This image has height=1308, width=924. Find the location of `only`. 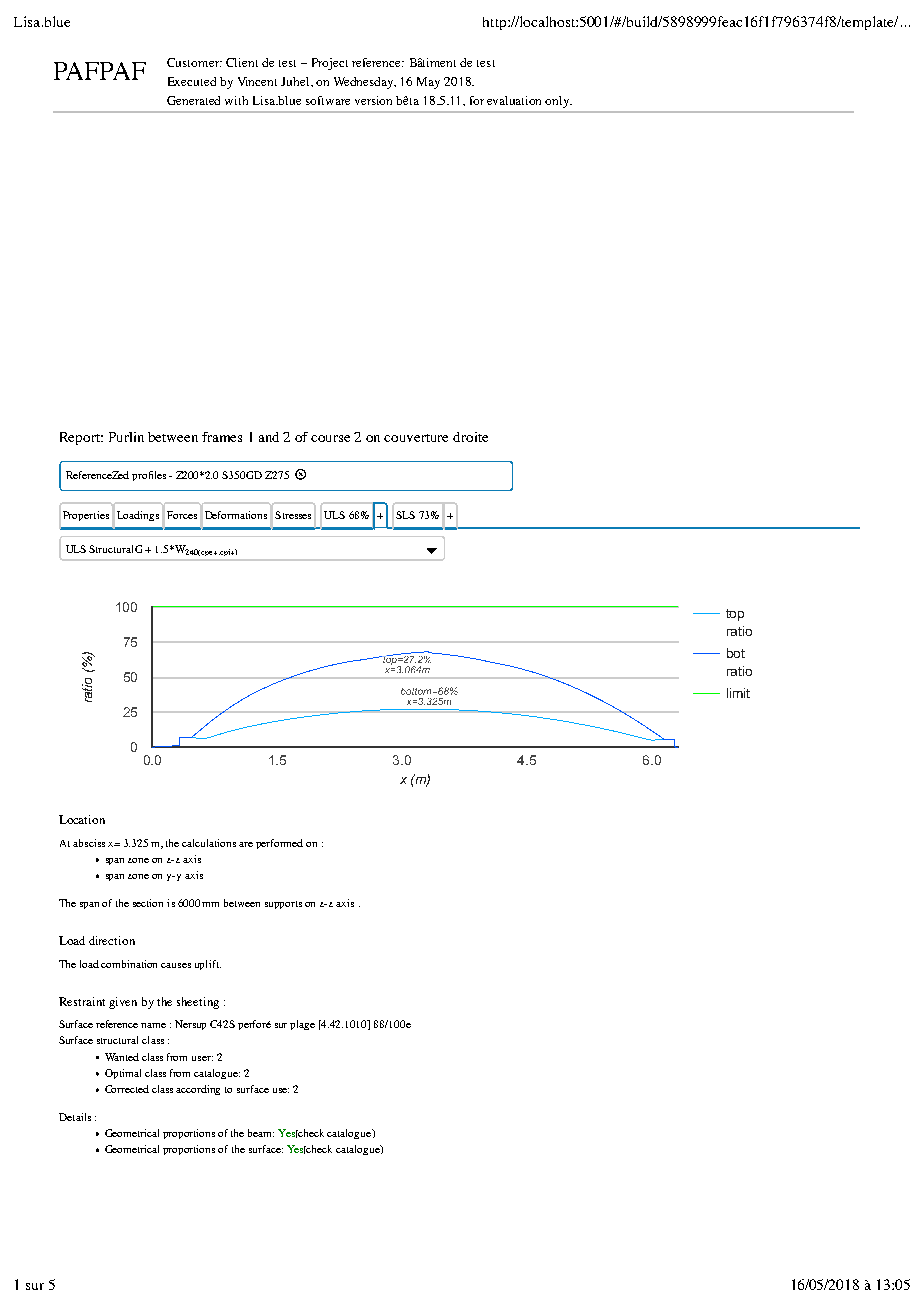

only is located at coordinates (558, 102).
